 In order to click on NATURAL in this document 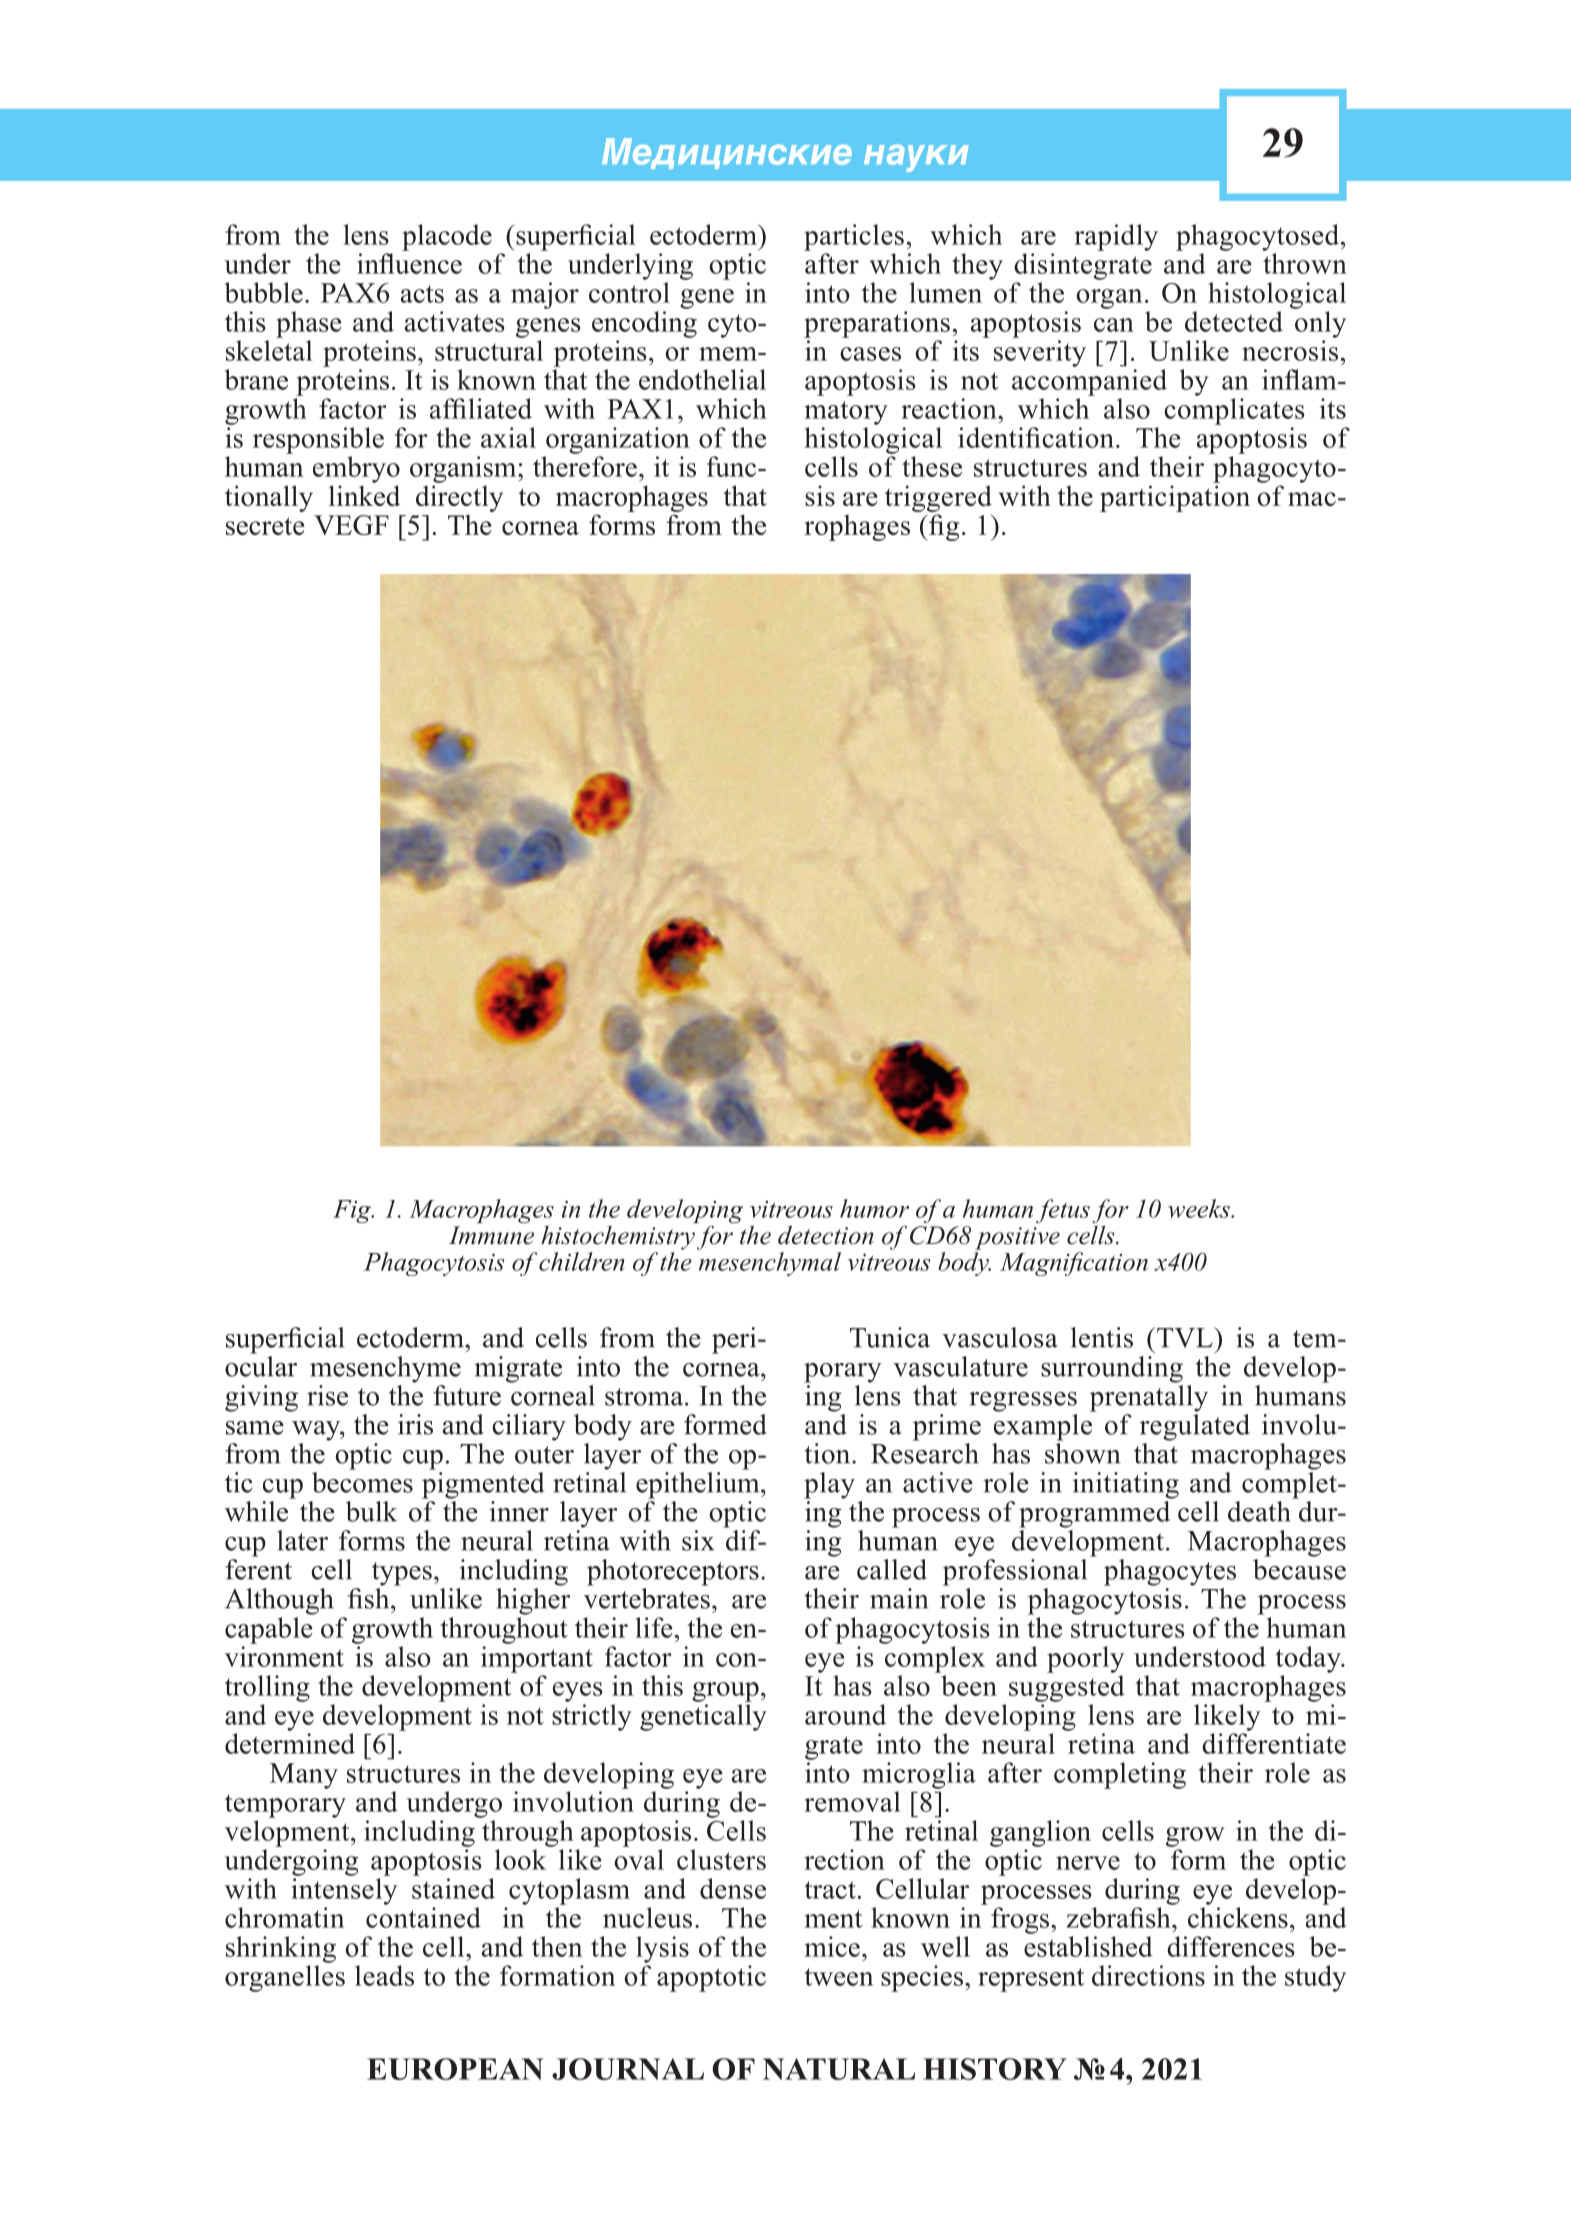, I will do `click(839, 2069)`.
